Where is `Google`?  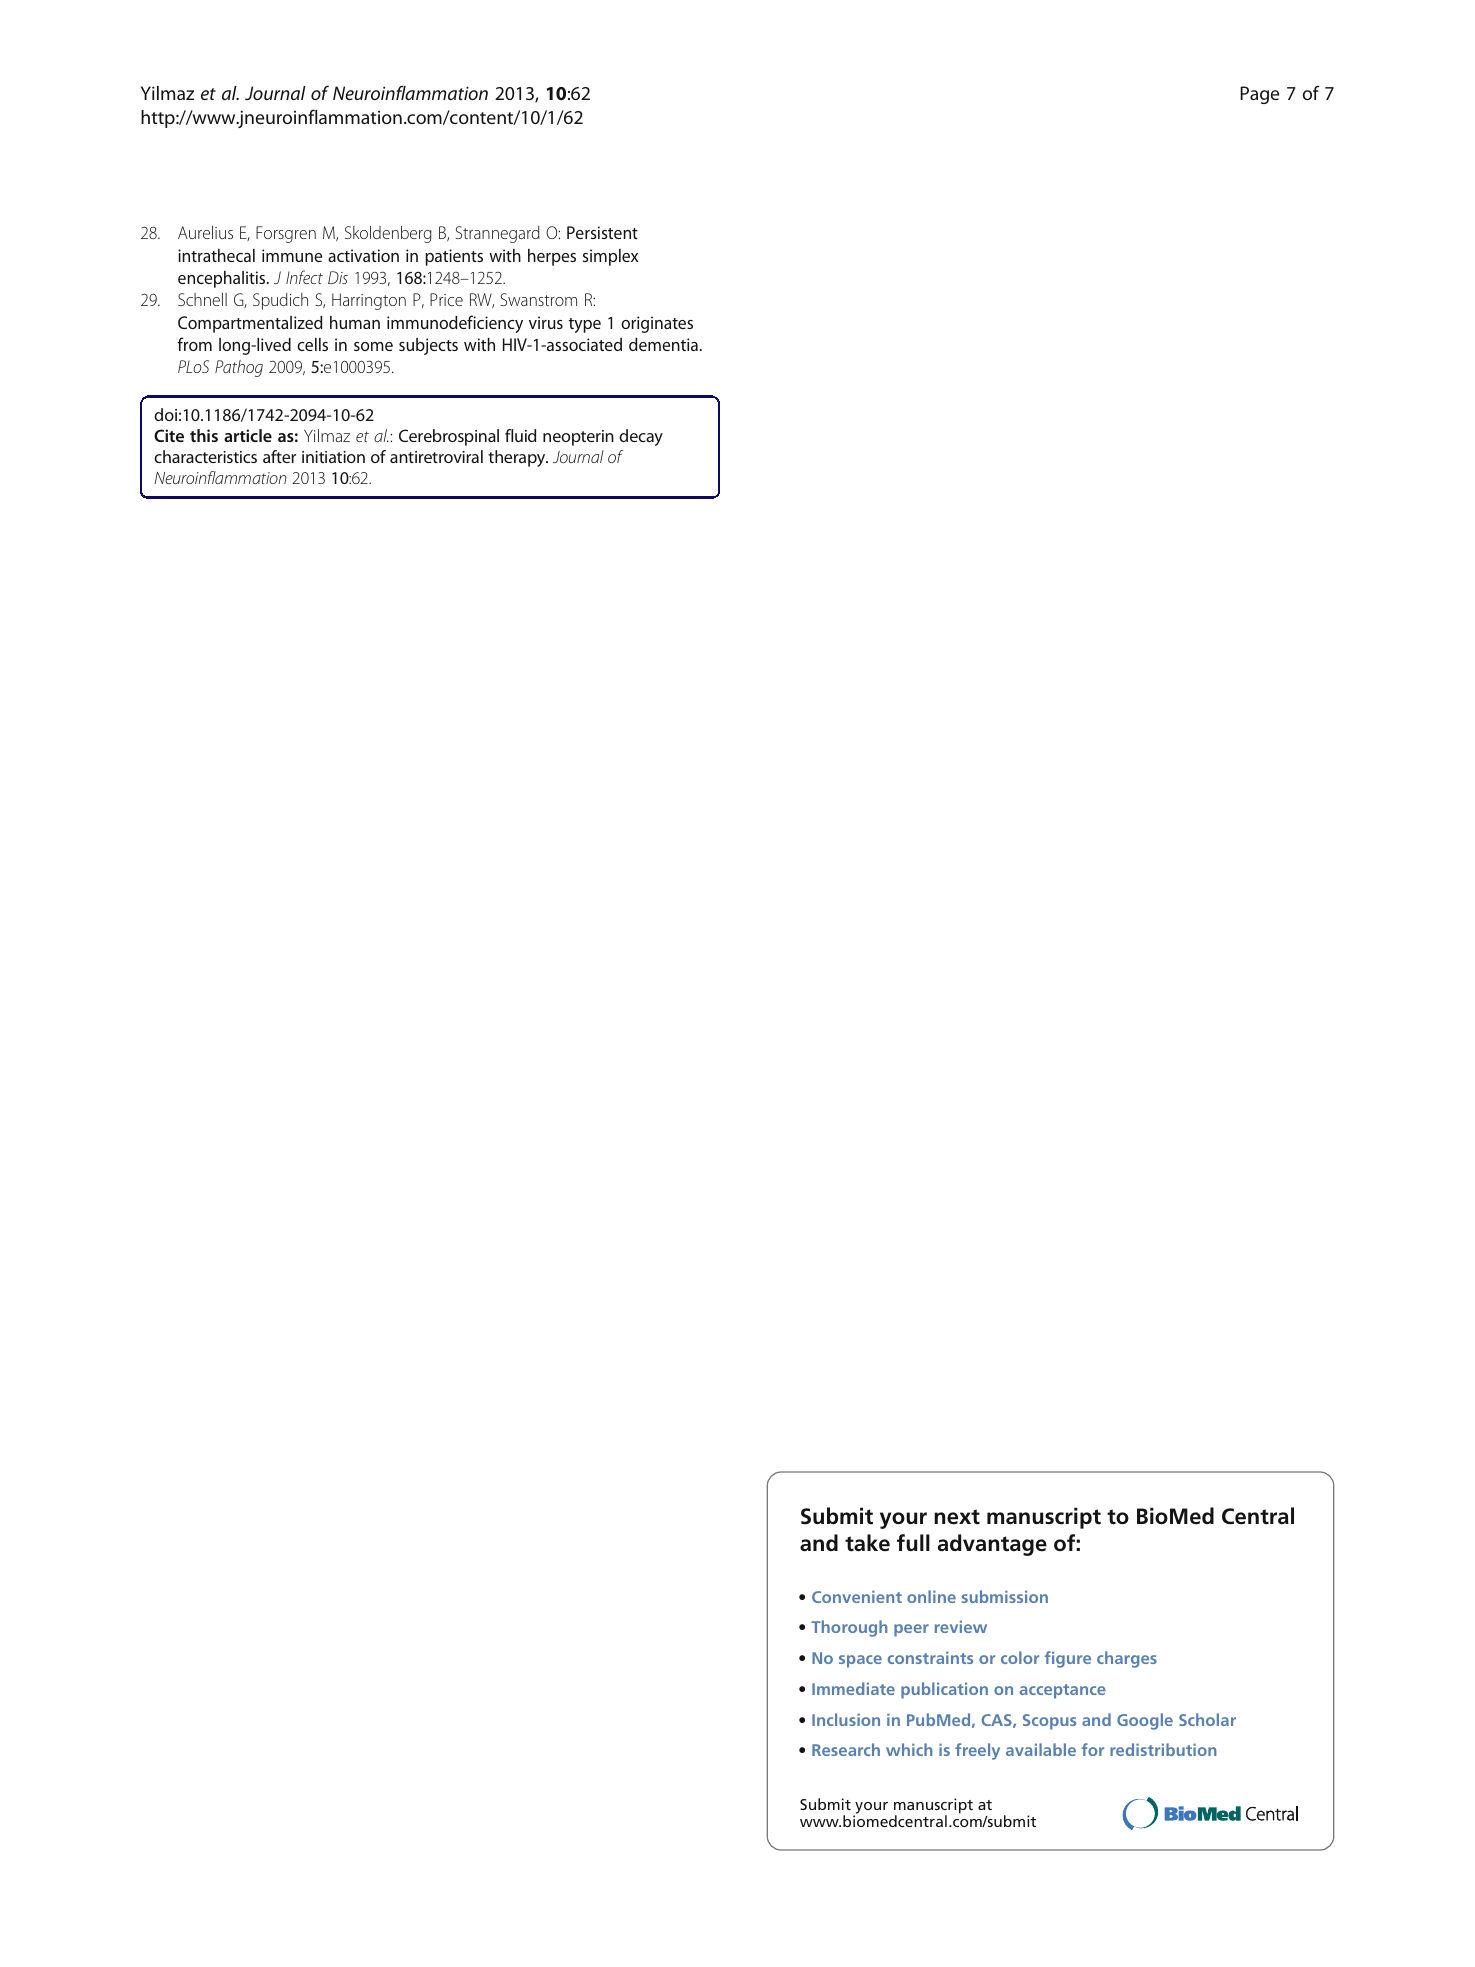
Google is located at coordinates (1145, 1721).
